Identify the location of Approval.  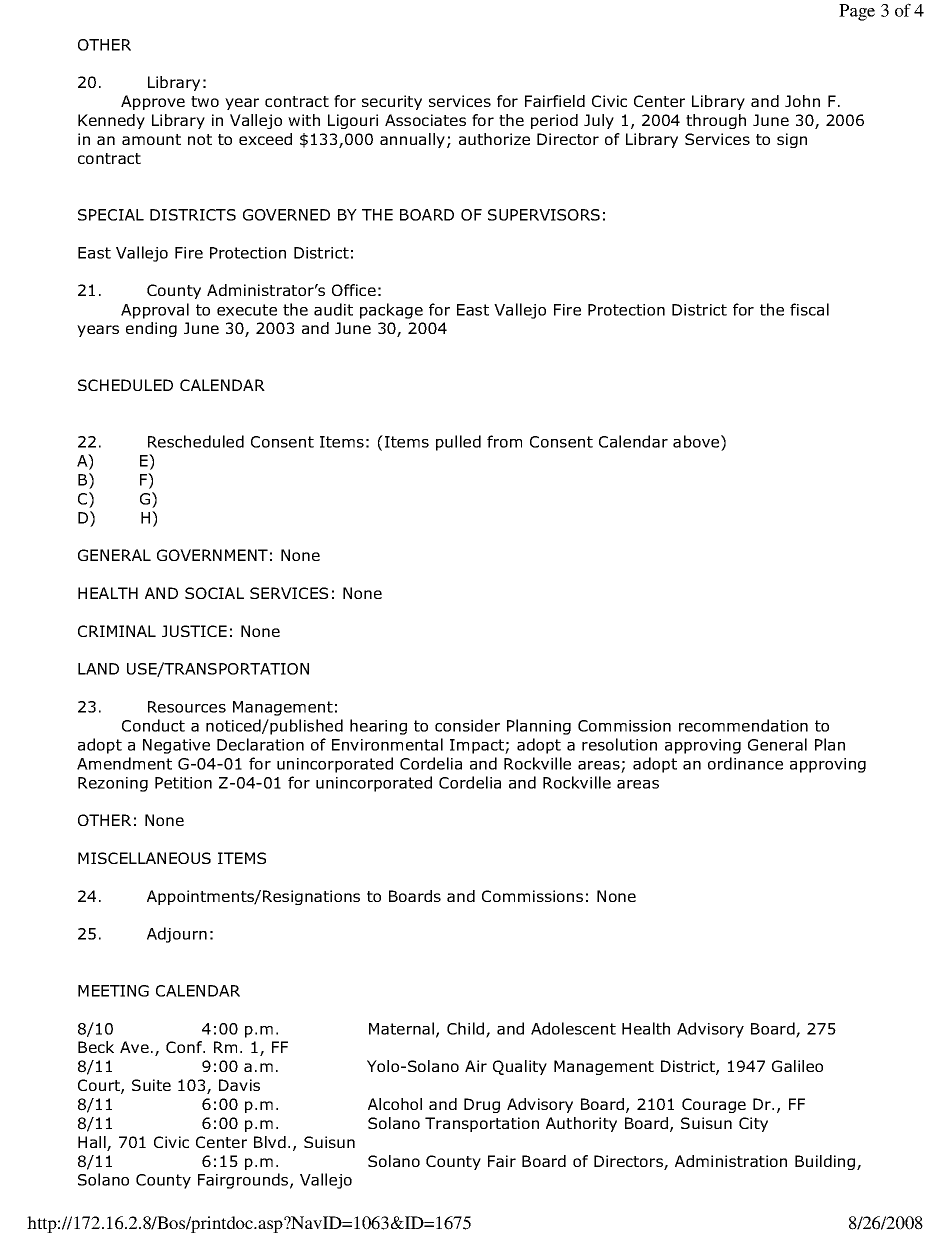
(155, 311).
